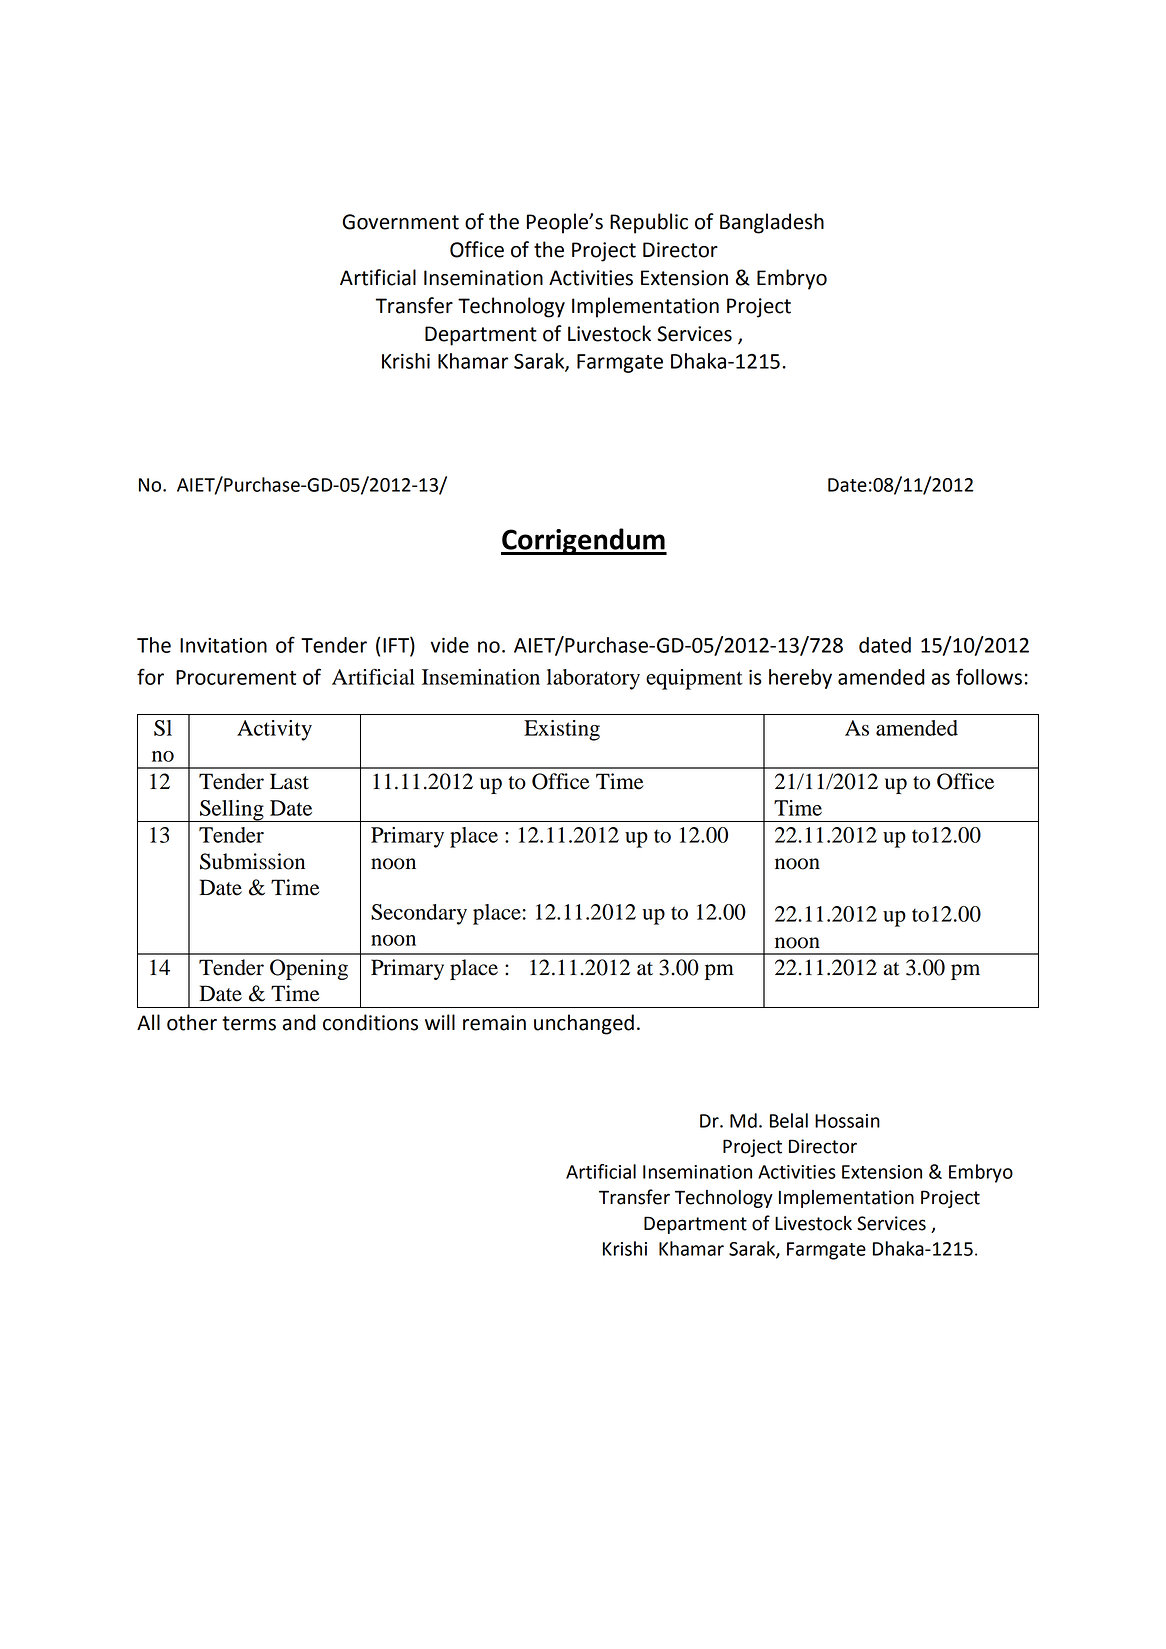 The width and height of the document is (1166, 1649). I want to click on terms, so click(249, 1023).
